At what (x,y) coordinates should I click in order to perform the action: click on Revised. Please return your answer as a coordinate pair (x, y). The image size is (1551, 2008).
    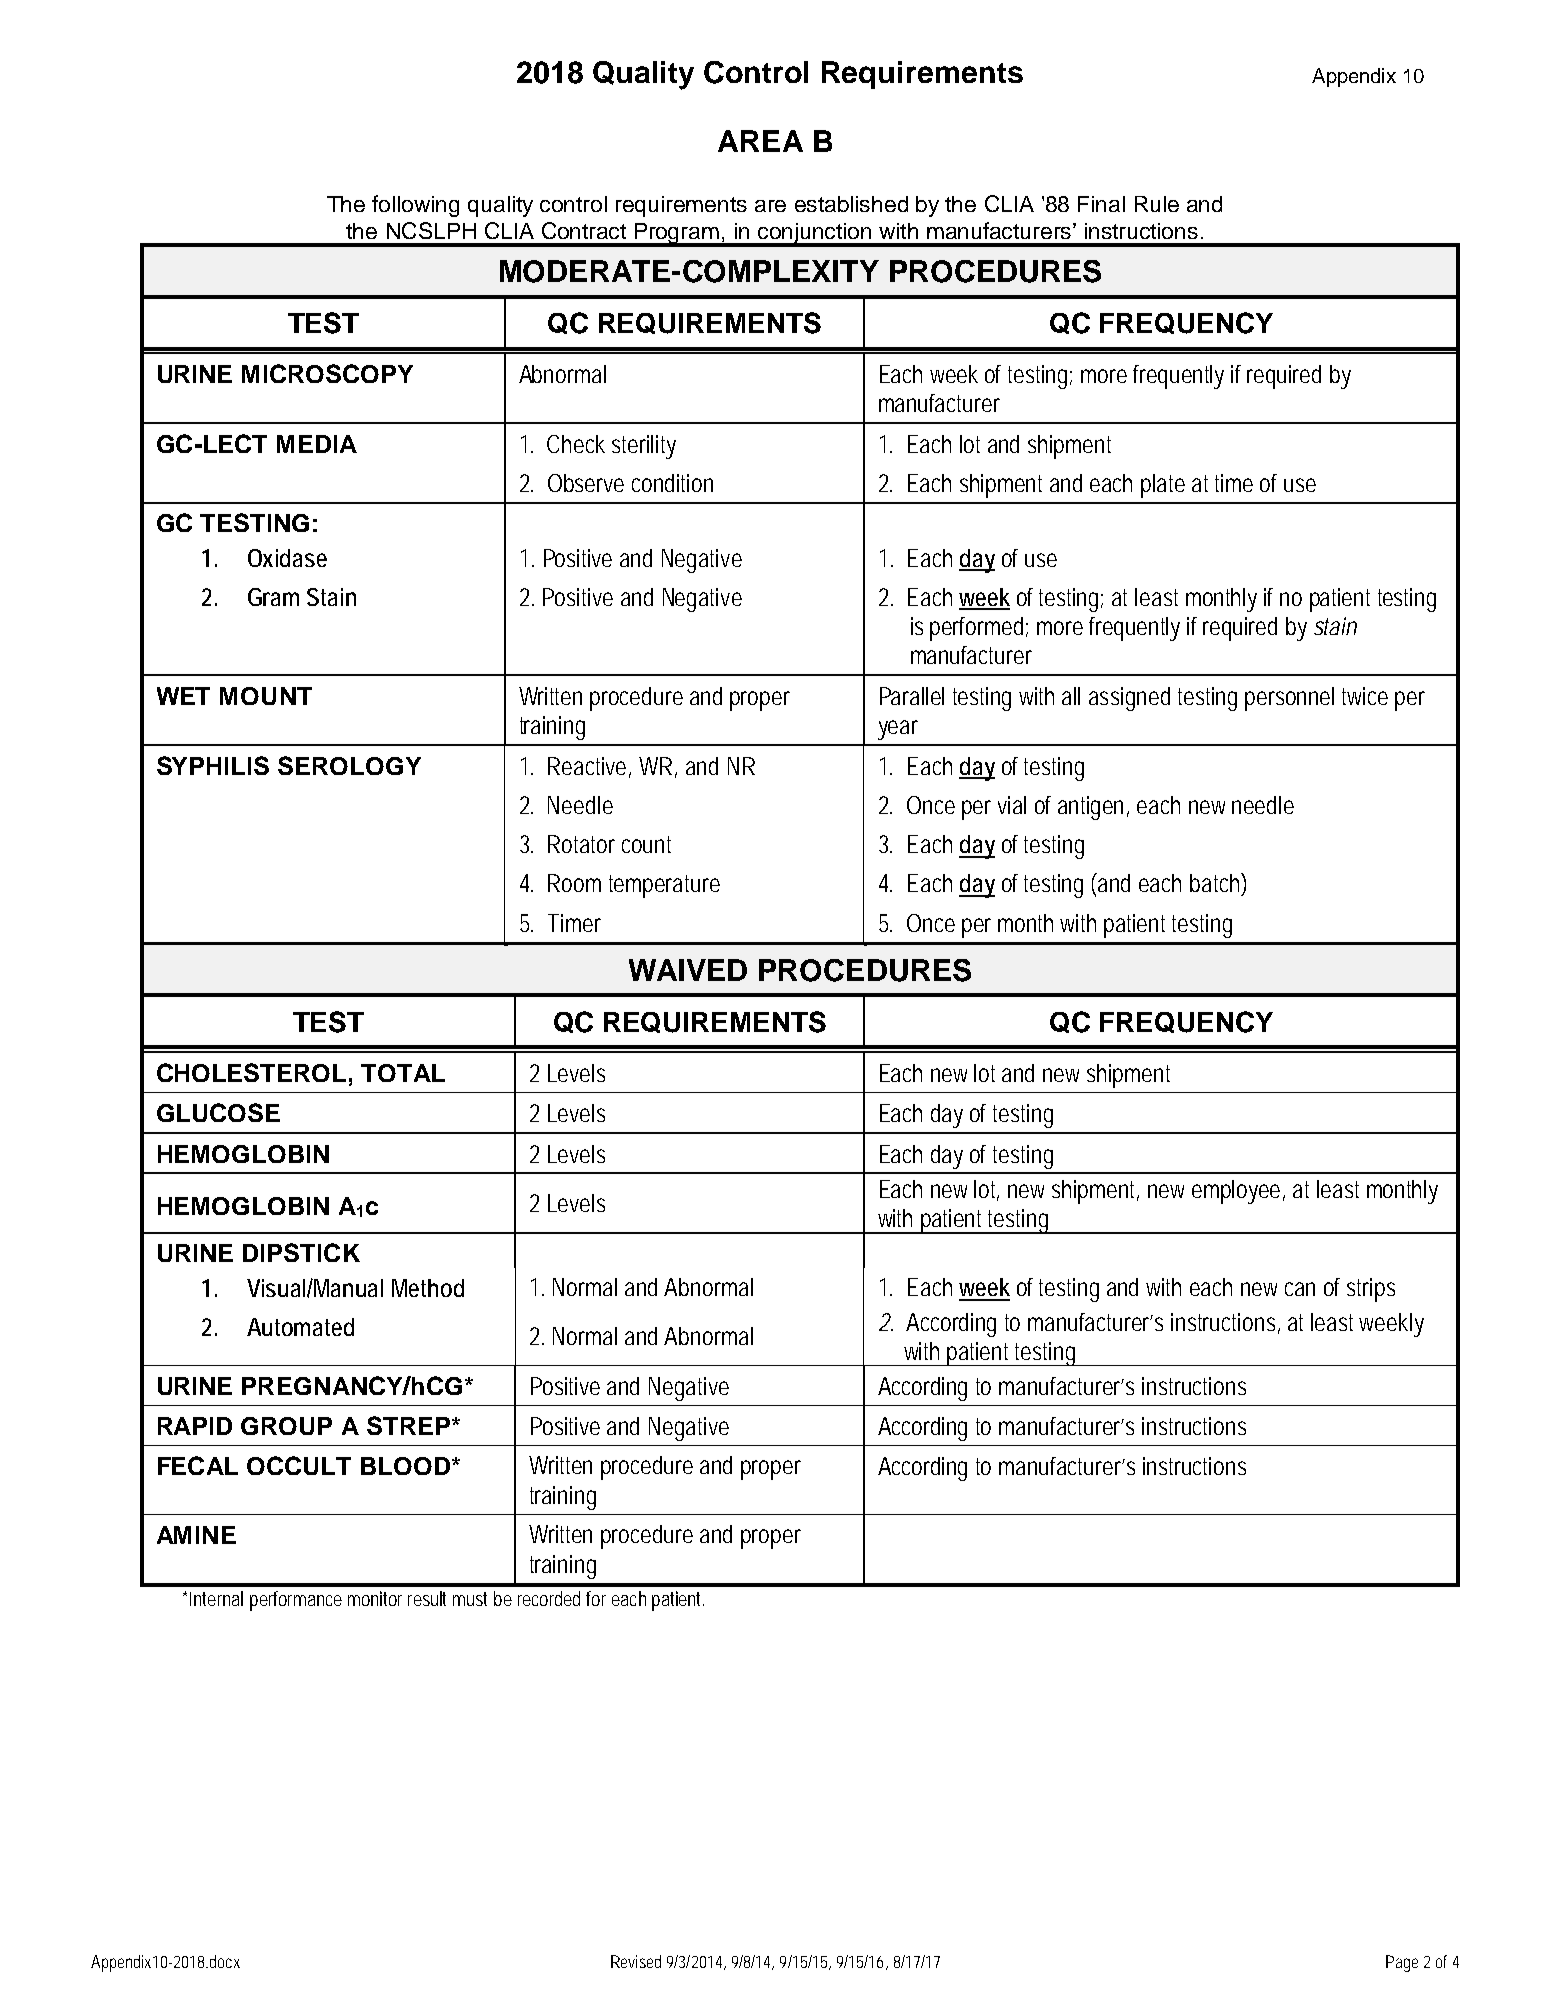
    Looking at the image, I should click on (636, 1961).
